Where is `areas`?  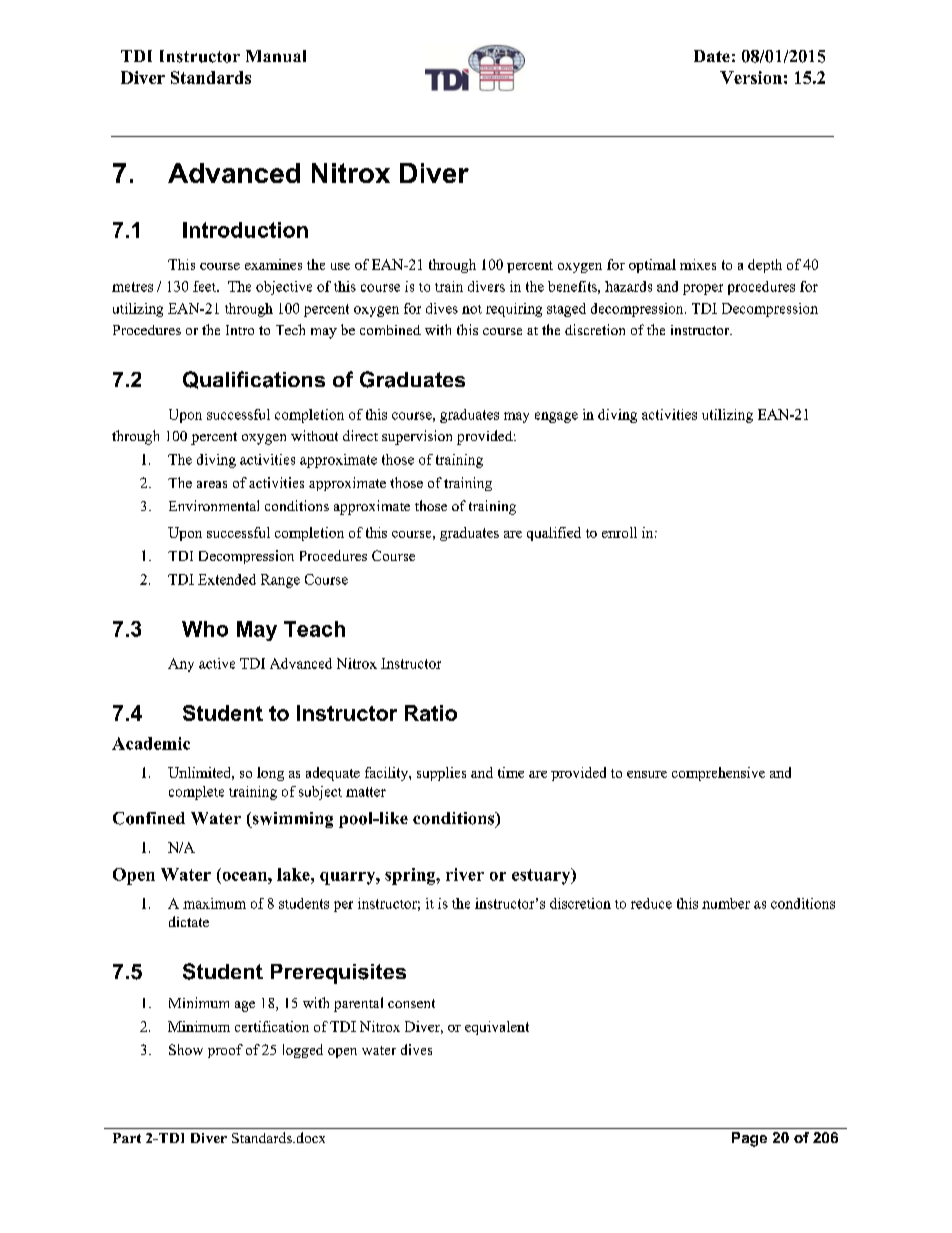
areas is located at coordinates (212, 484).
